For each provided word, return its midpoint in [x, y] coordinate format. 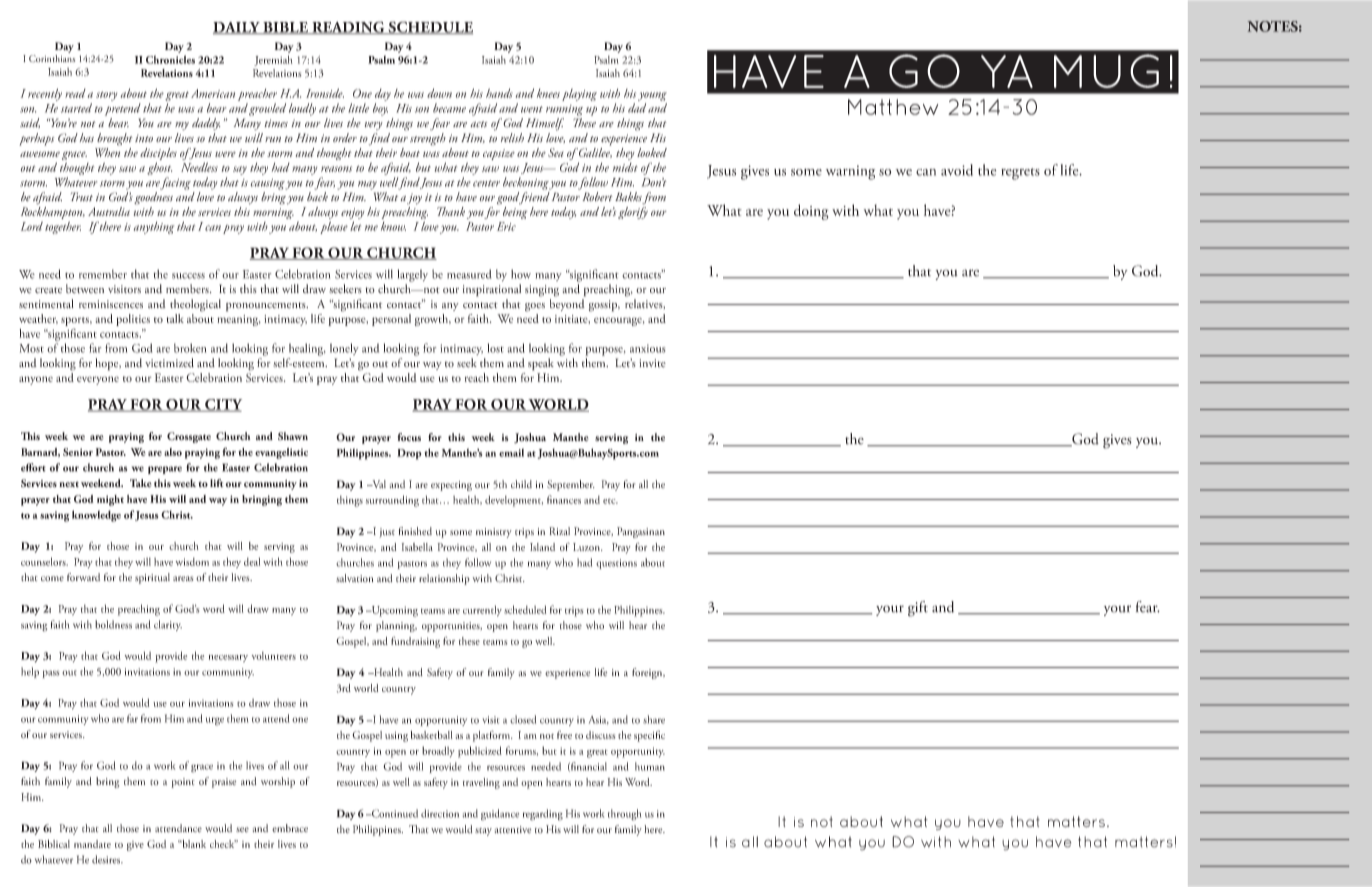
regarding [543, 815]
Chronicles [170, 59]
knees [548, 93]
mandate [92, 844]
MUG [1106, 71]
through [624, 815]
